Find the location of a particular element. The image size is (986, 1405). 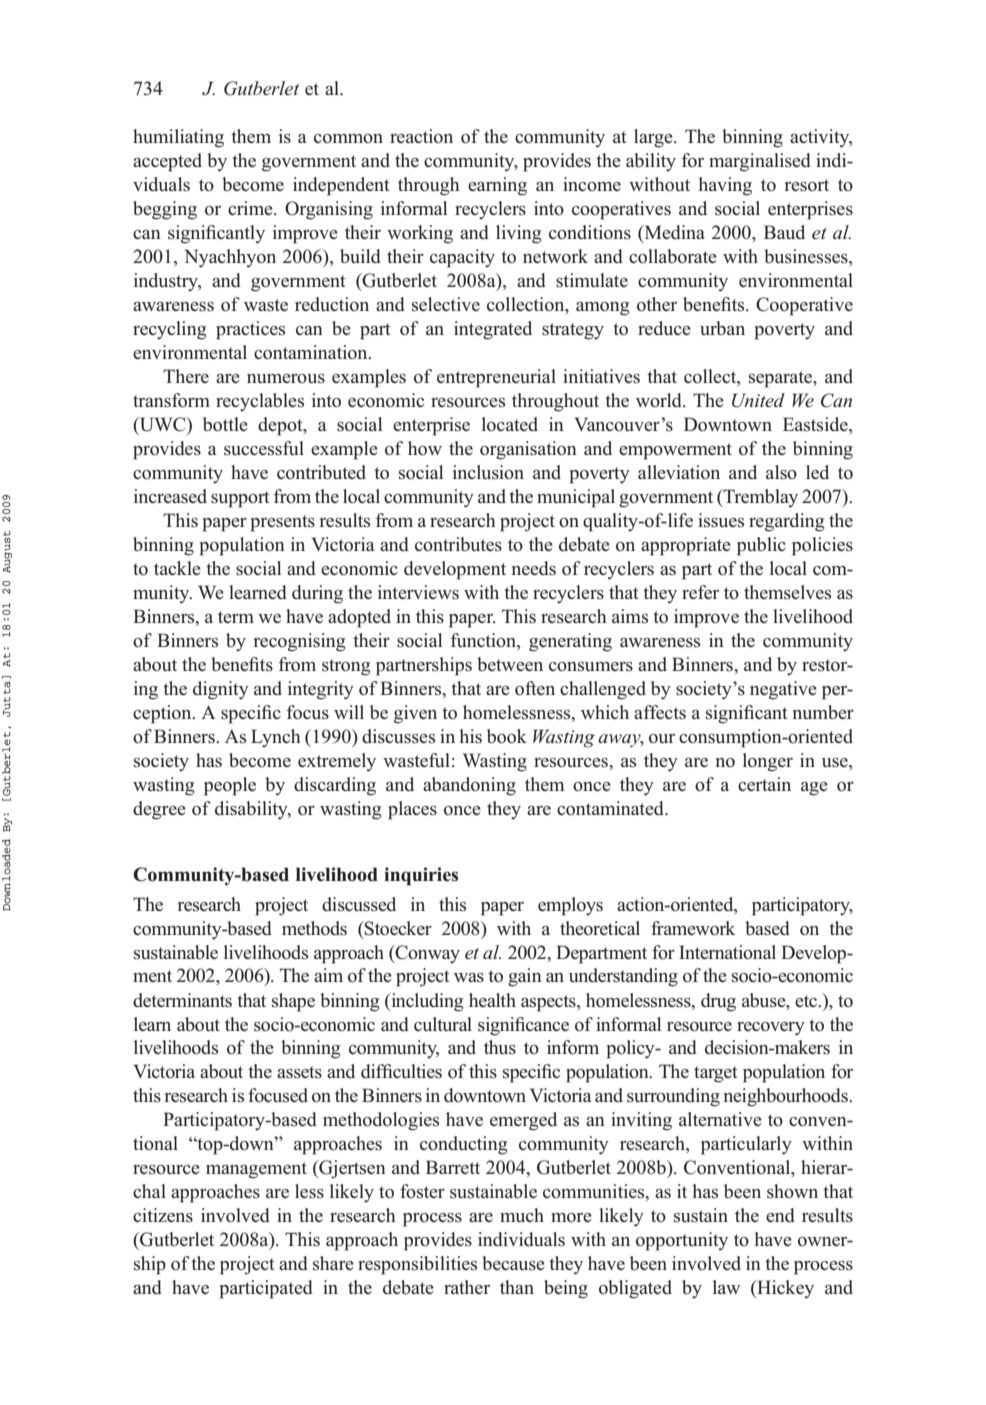

citizens is located at coordinates (163, 1215).
